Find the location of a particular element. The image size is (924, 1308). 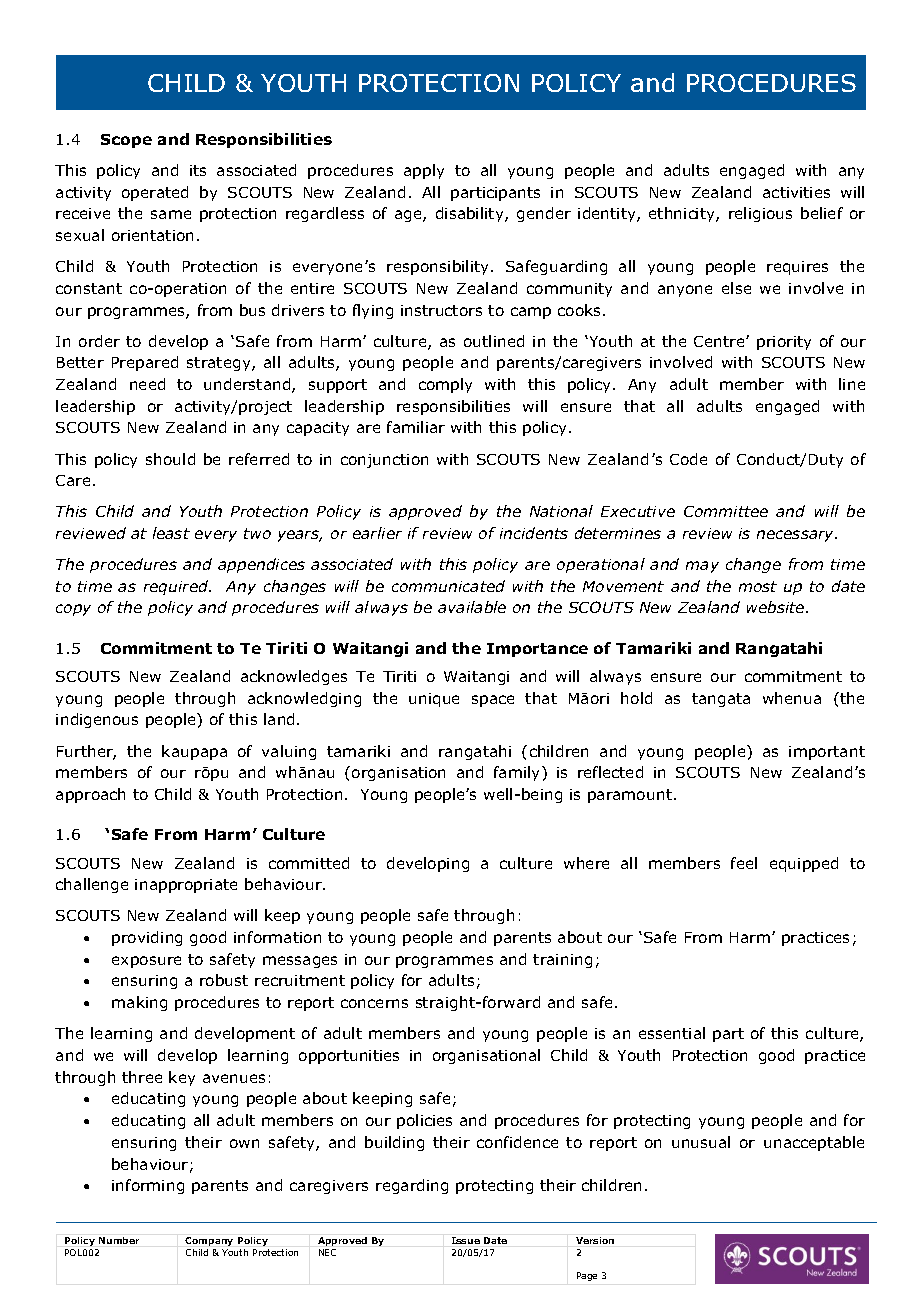

indigenous is located at coordinates (97, 720).
